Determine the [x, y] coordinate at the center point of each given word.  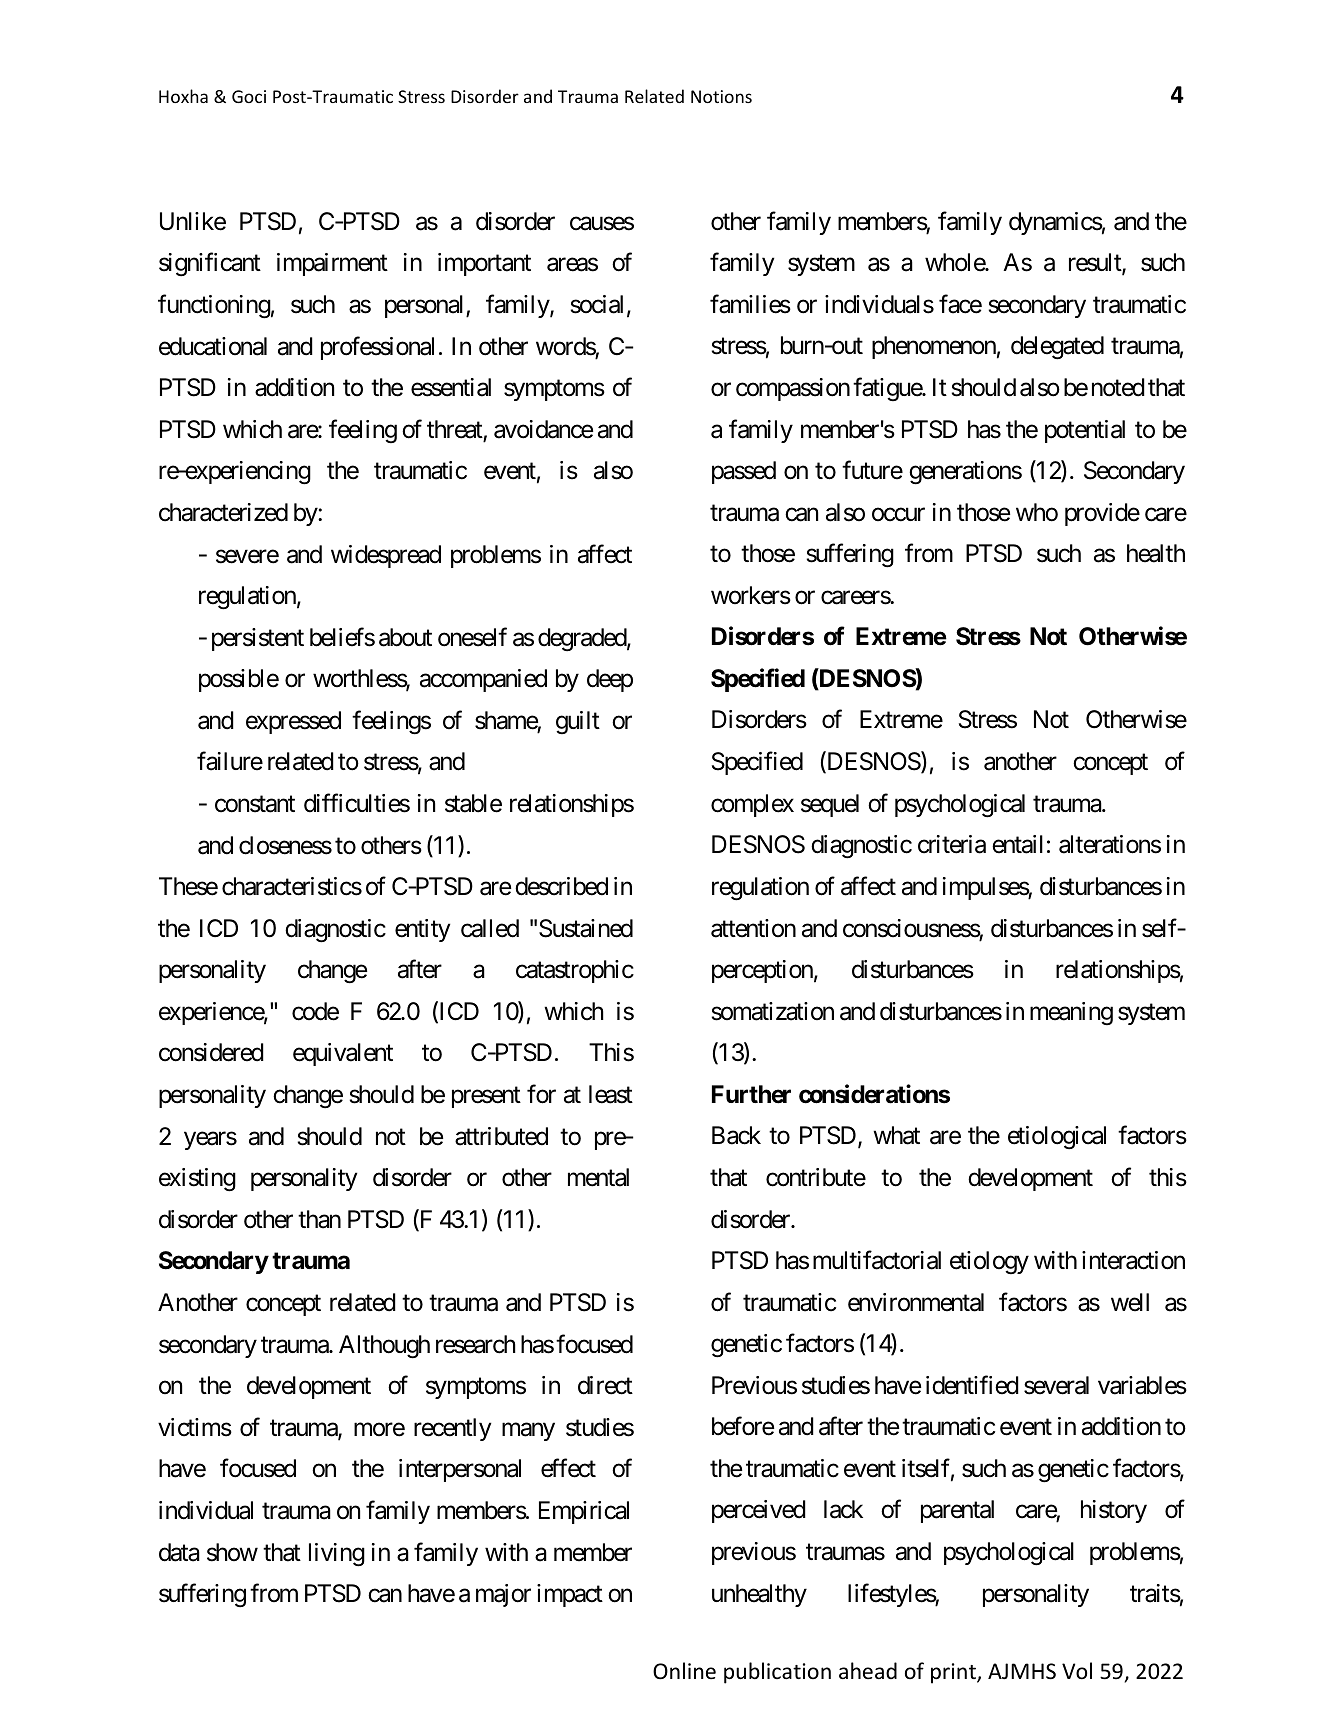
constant [255, 804]
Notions [721, 96]
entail [1017, 844]
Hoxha [183, 96]
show [232, 1552]
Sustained [586, 928]
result [1096, 263]
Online [684, 1671]
